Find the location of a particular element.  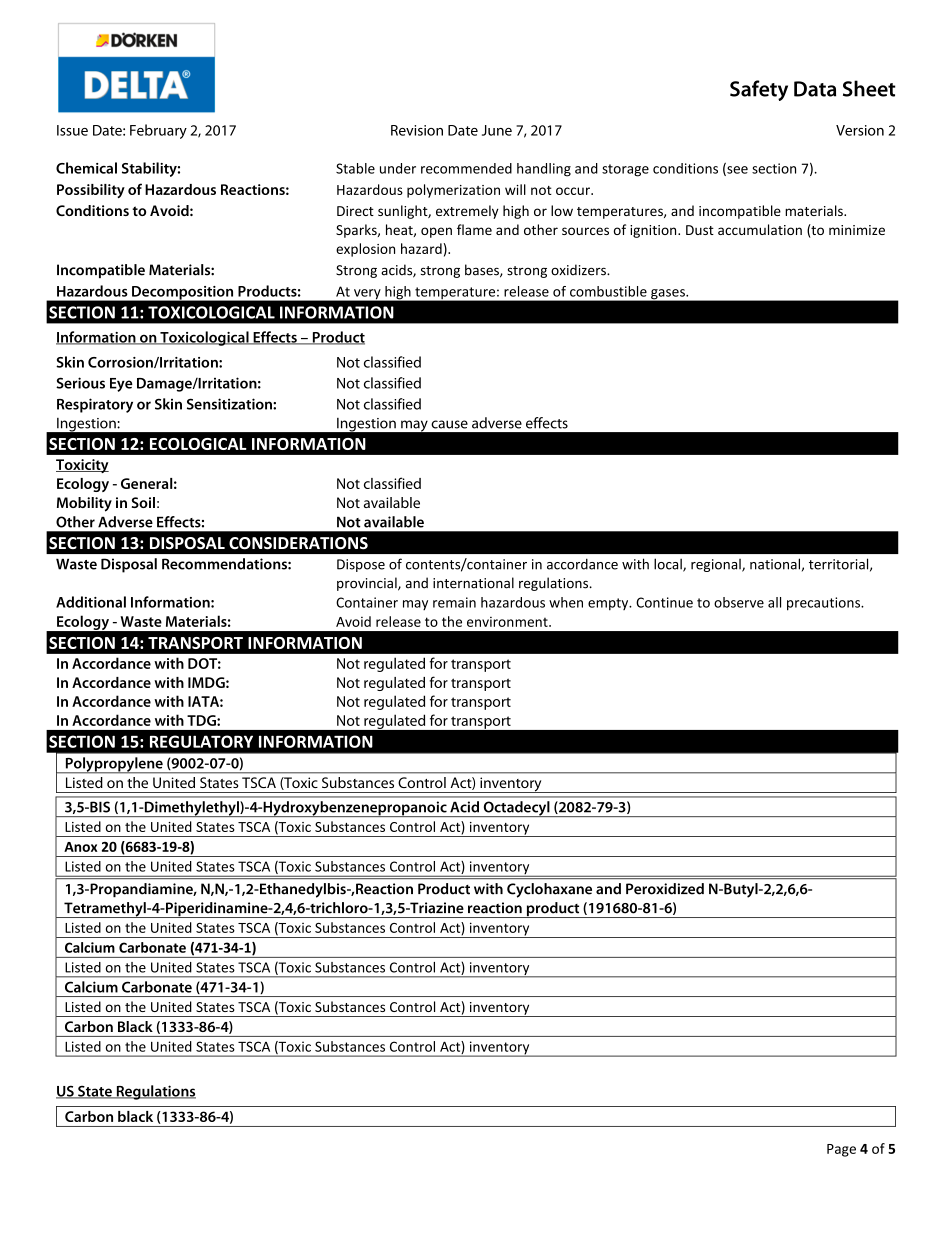

June is located at coordinates (497, 130).
